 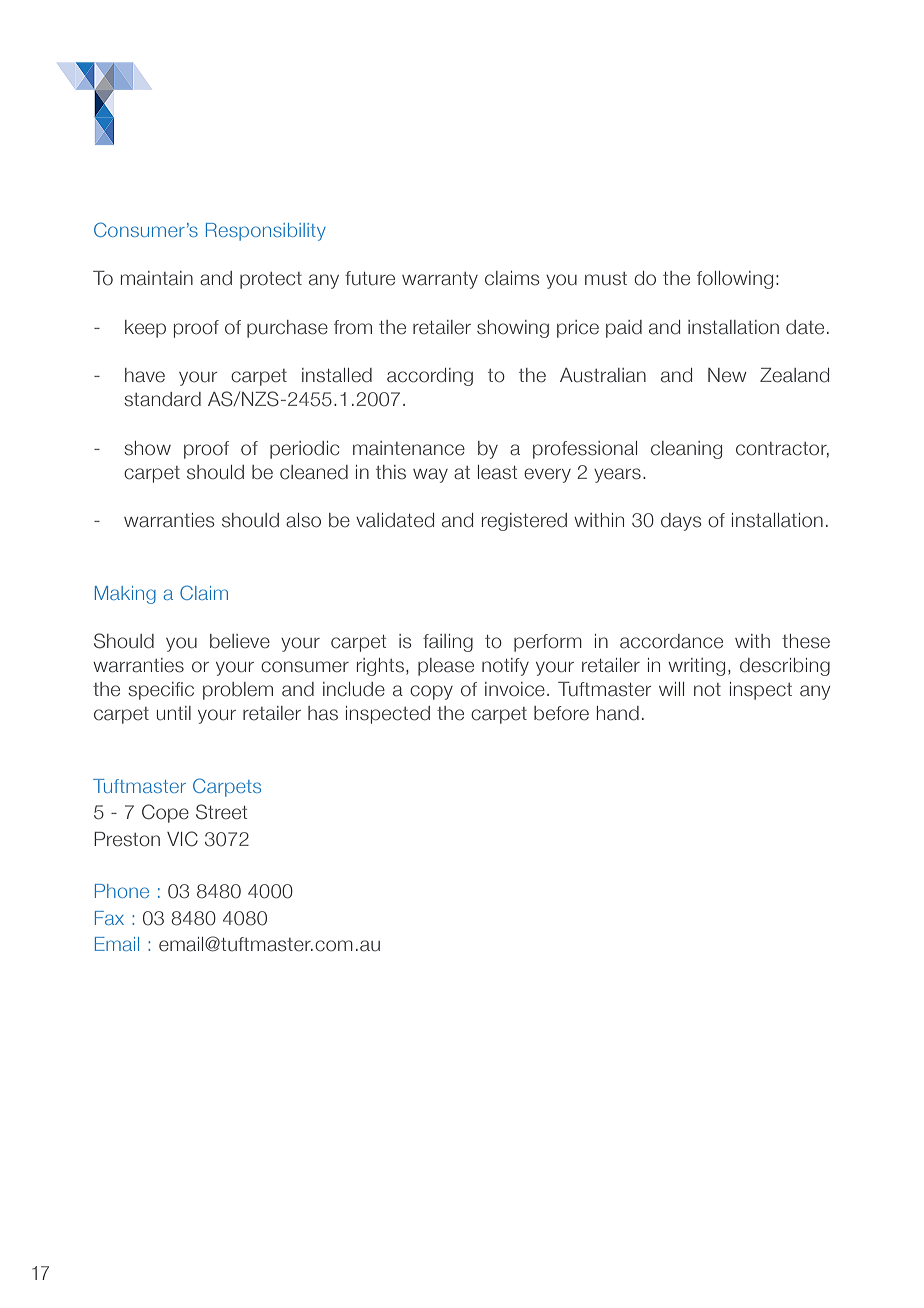 What do you see at coordinates (440, 280) in the page?
I see `warranty` at bounding box center [440, 280].
